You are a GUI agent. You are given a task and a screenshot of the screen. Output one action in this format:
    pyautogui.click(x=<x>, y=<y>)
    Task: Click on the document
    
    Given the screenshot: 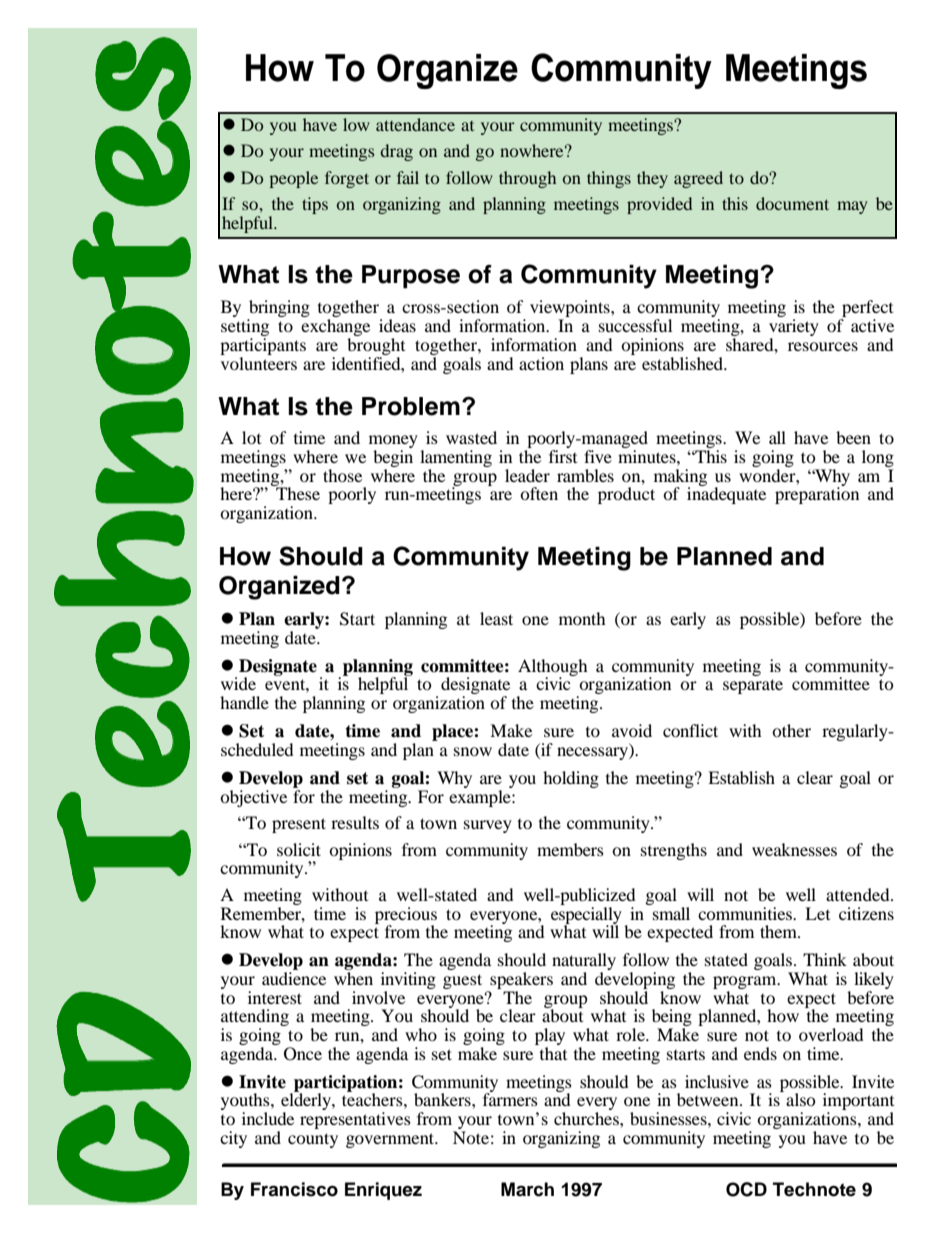 What is the action you would take?
    pyautogui.click(x=792, y=203)
